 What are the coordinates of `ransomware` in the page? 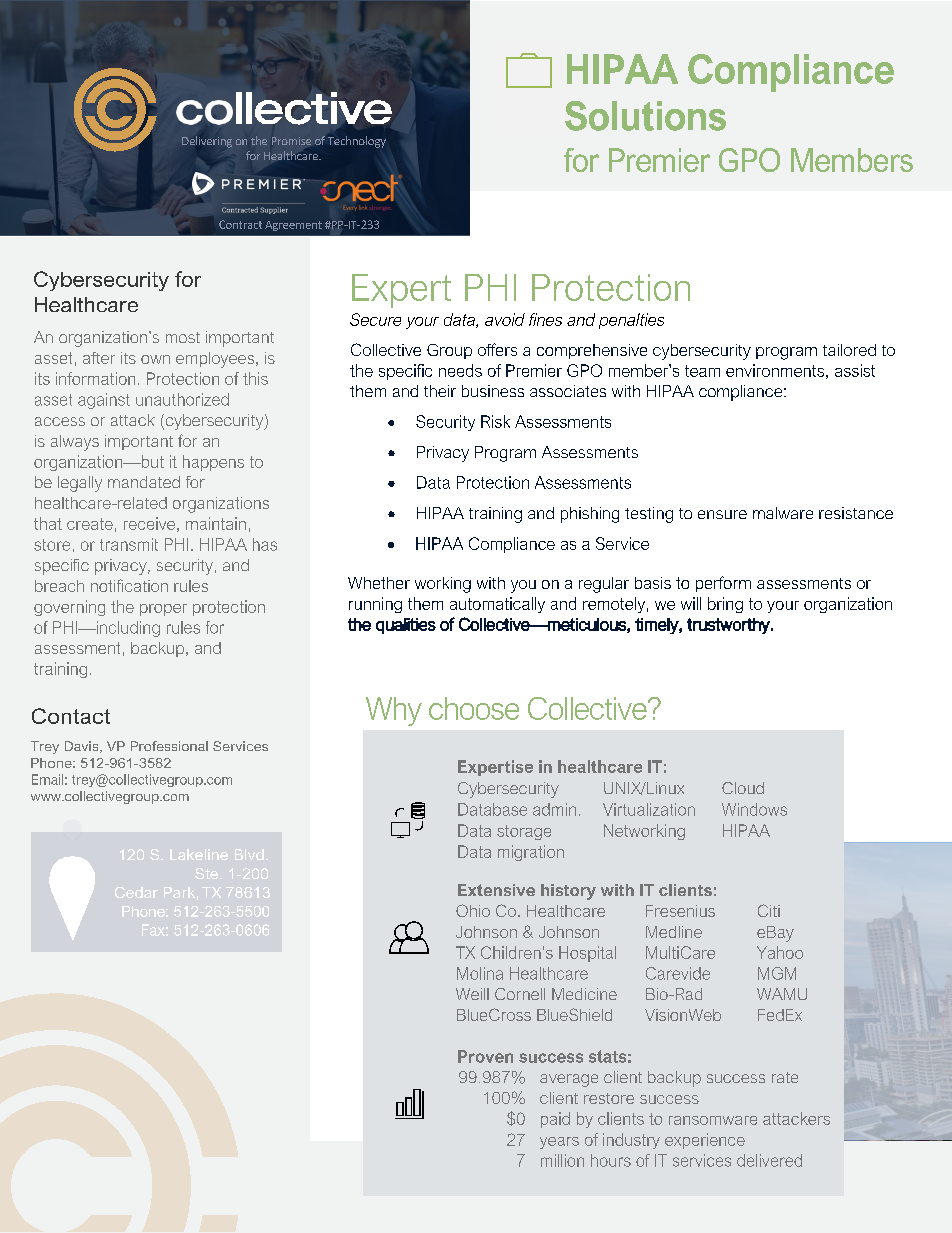 It's located at (713, 1120).
